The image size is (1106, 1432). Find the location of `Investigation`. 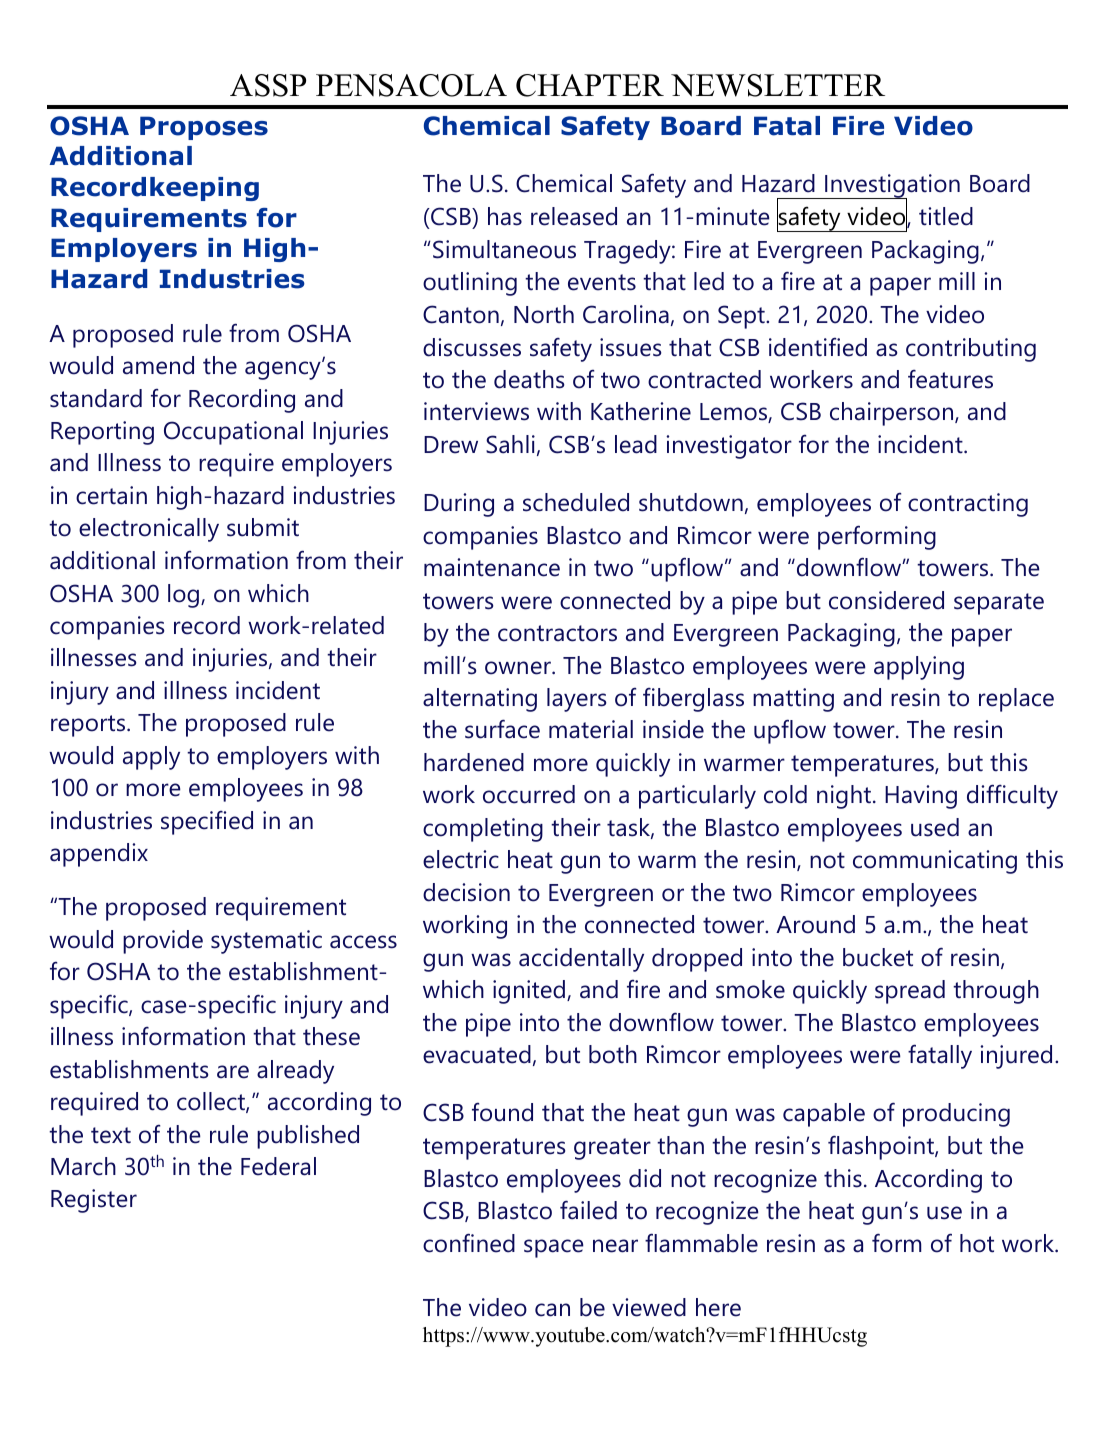

Investigation is located at coordinates (891, 187).
